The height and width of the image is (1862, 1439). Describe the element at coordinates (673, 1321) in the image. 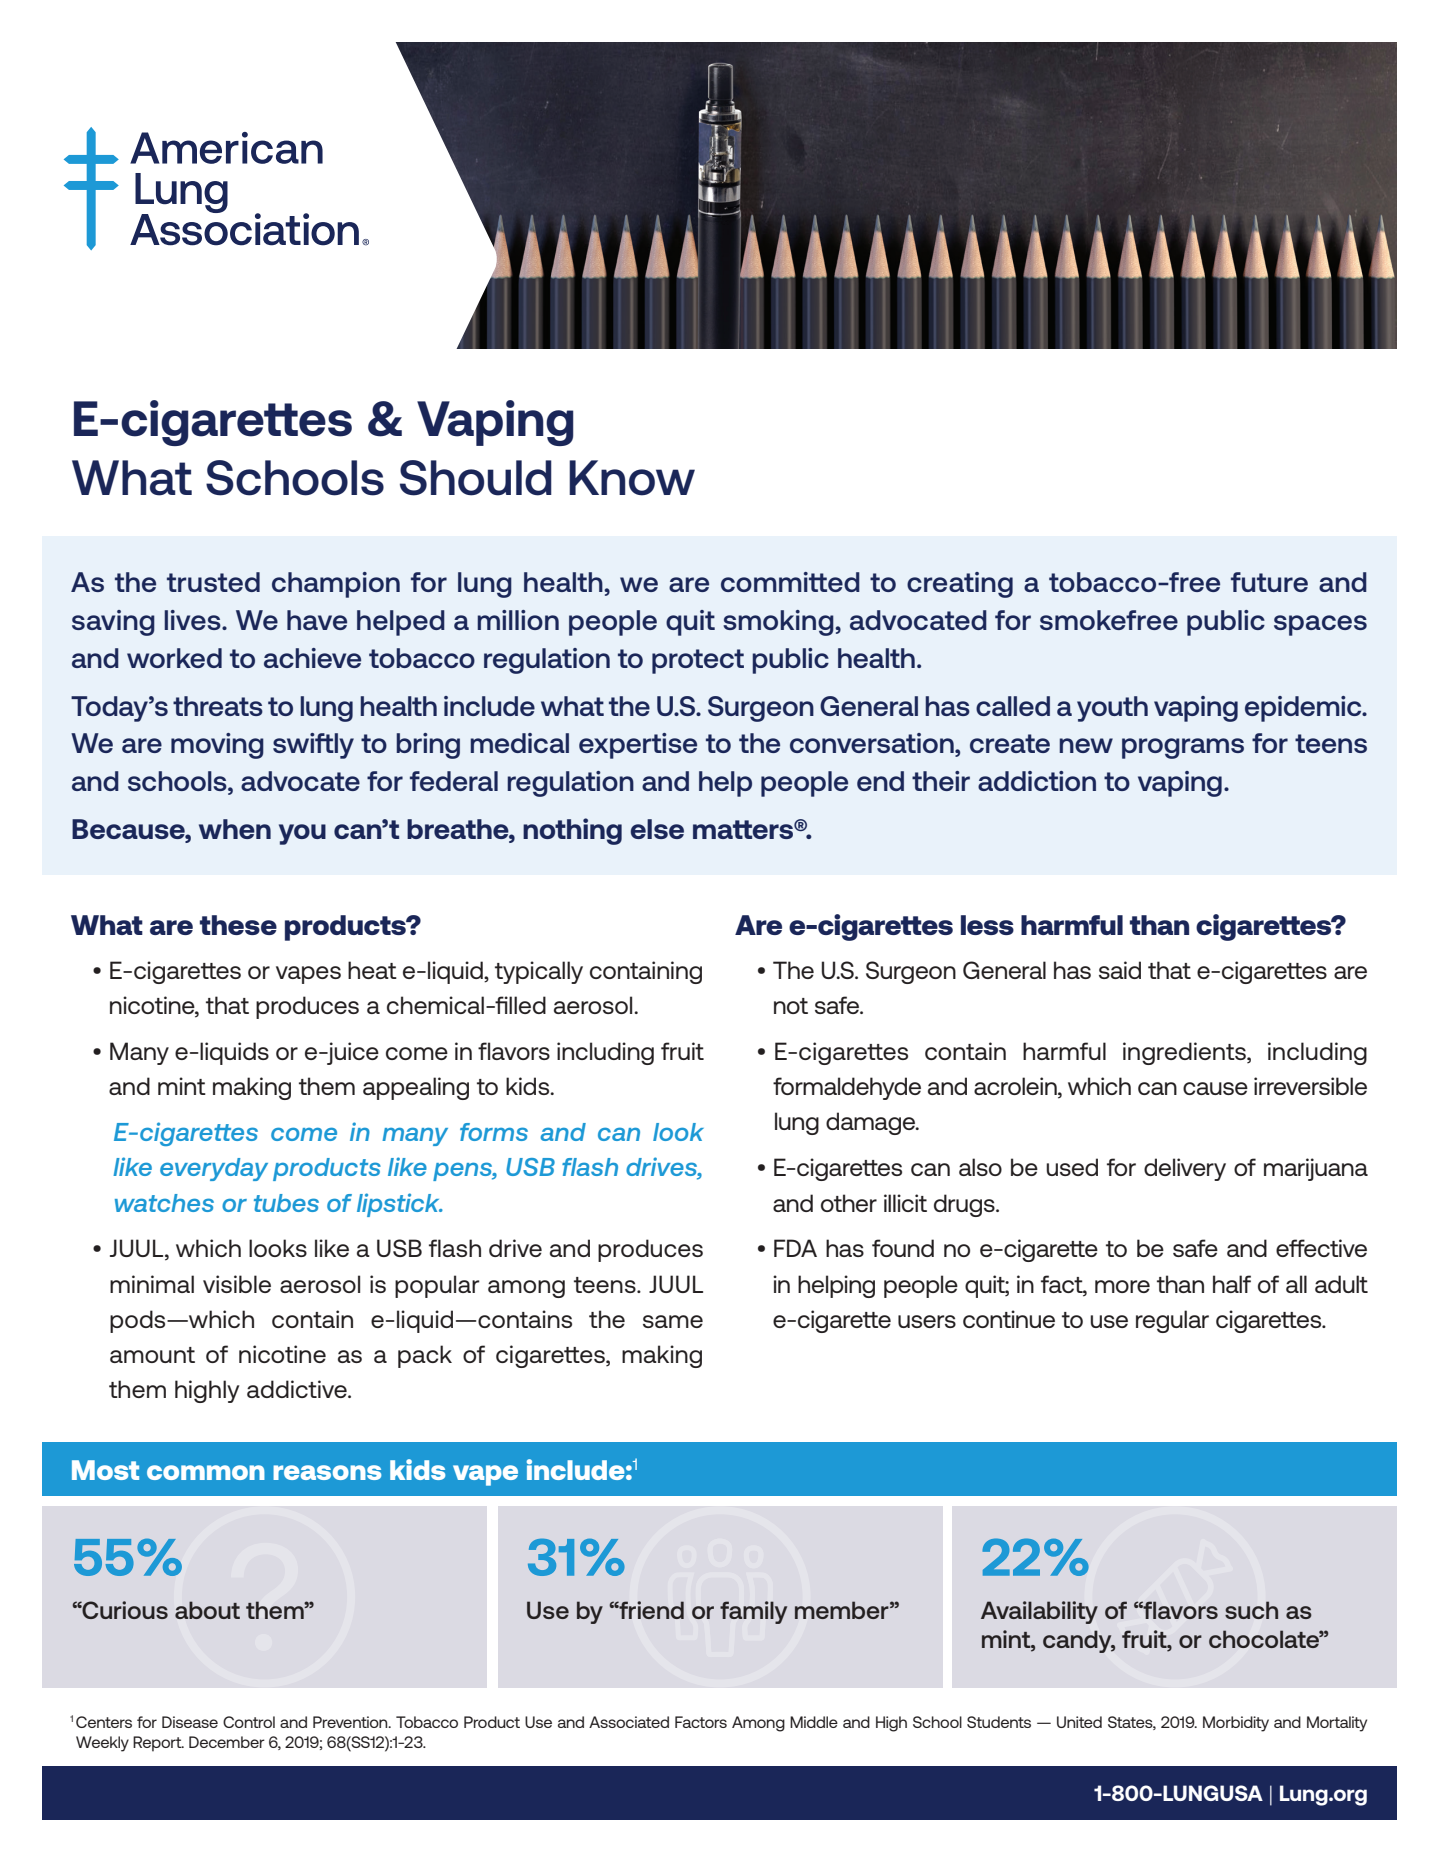

I see `same` at that location.
